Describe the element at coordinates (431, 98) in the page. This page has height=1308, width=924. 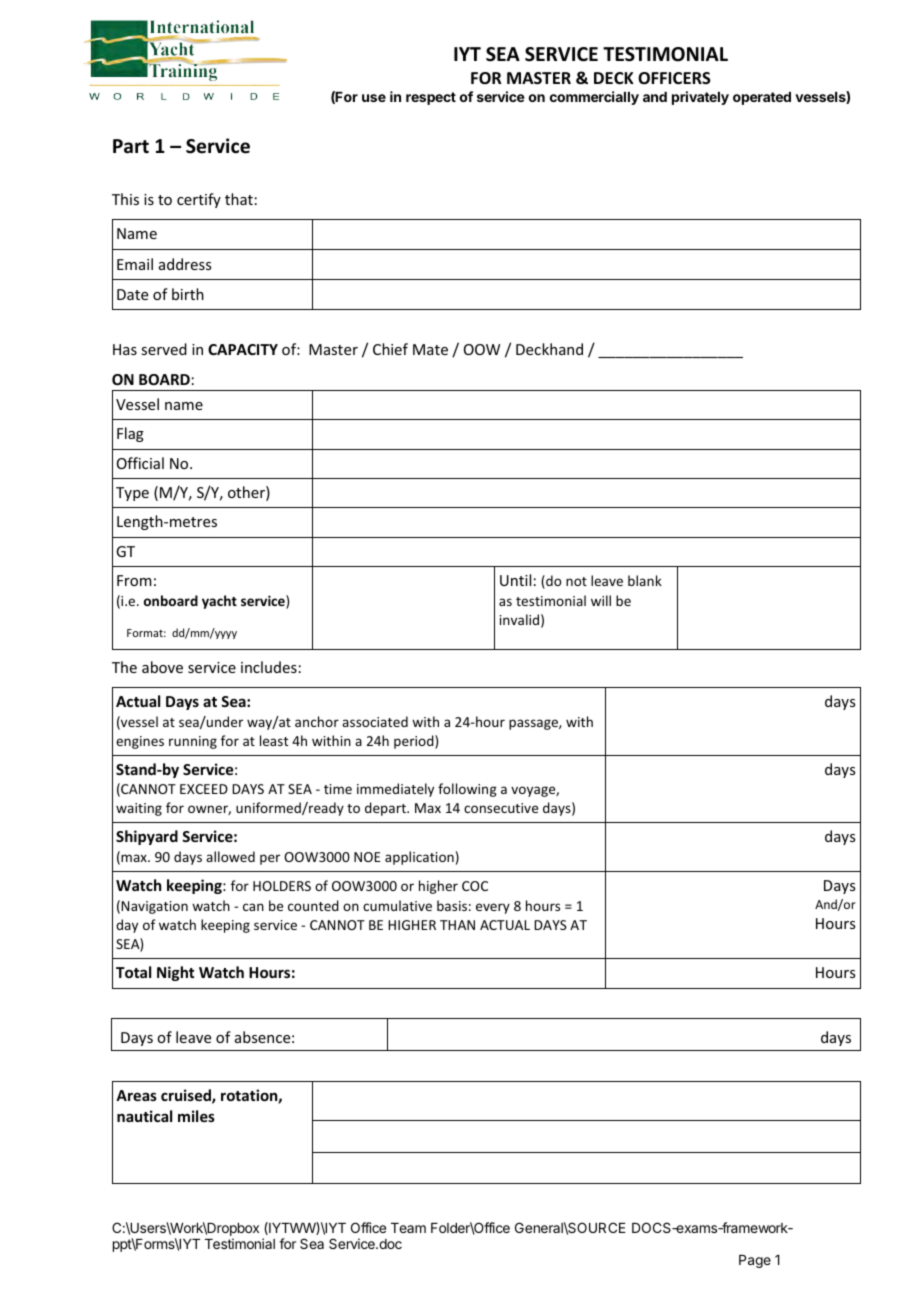
I see `respect` at that location.
